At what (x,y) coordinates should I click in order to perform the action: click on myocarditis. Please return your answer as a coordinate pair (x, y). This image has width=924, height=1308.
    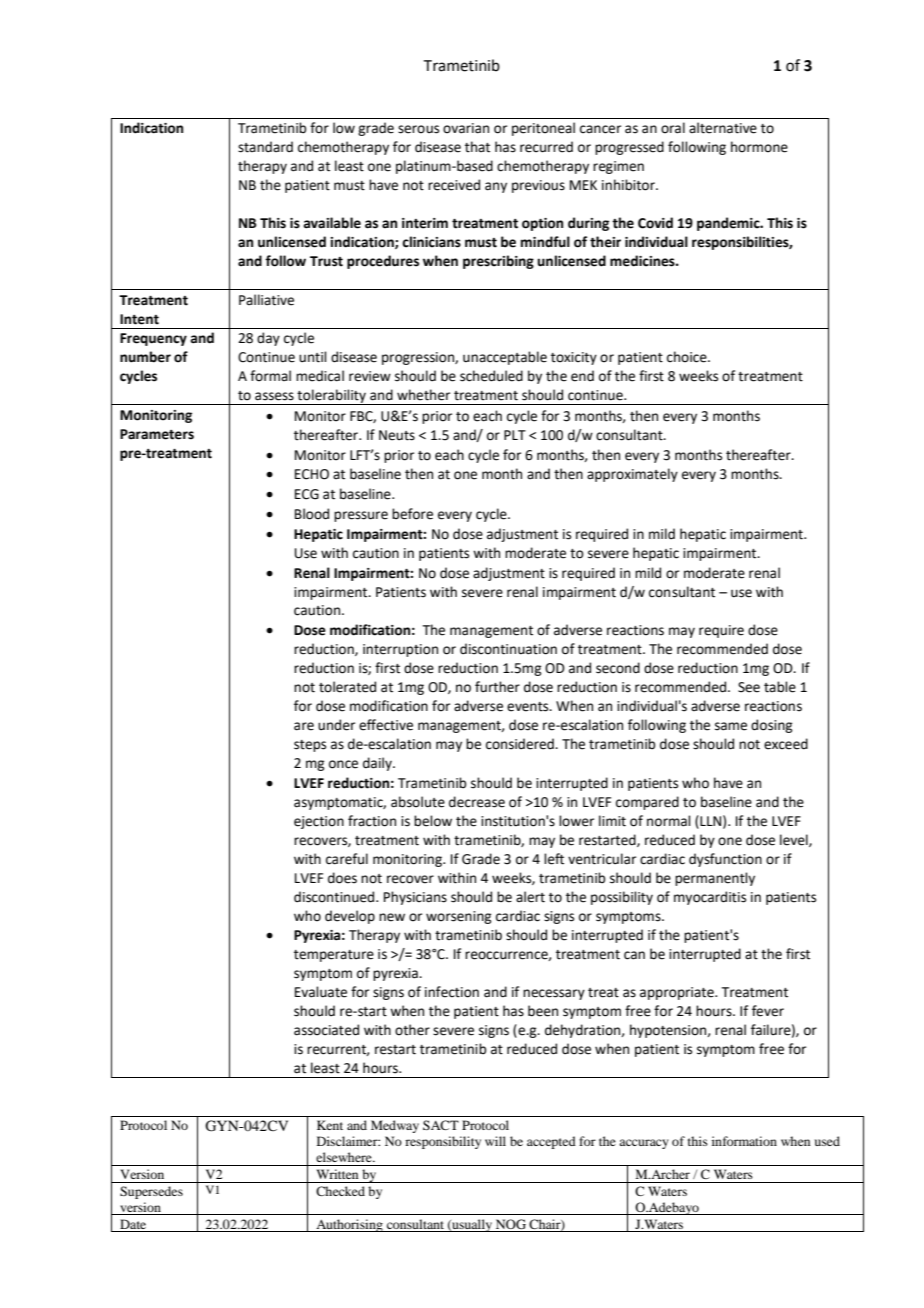
    Looking at the image, I should click on (710, 898).
